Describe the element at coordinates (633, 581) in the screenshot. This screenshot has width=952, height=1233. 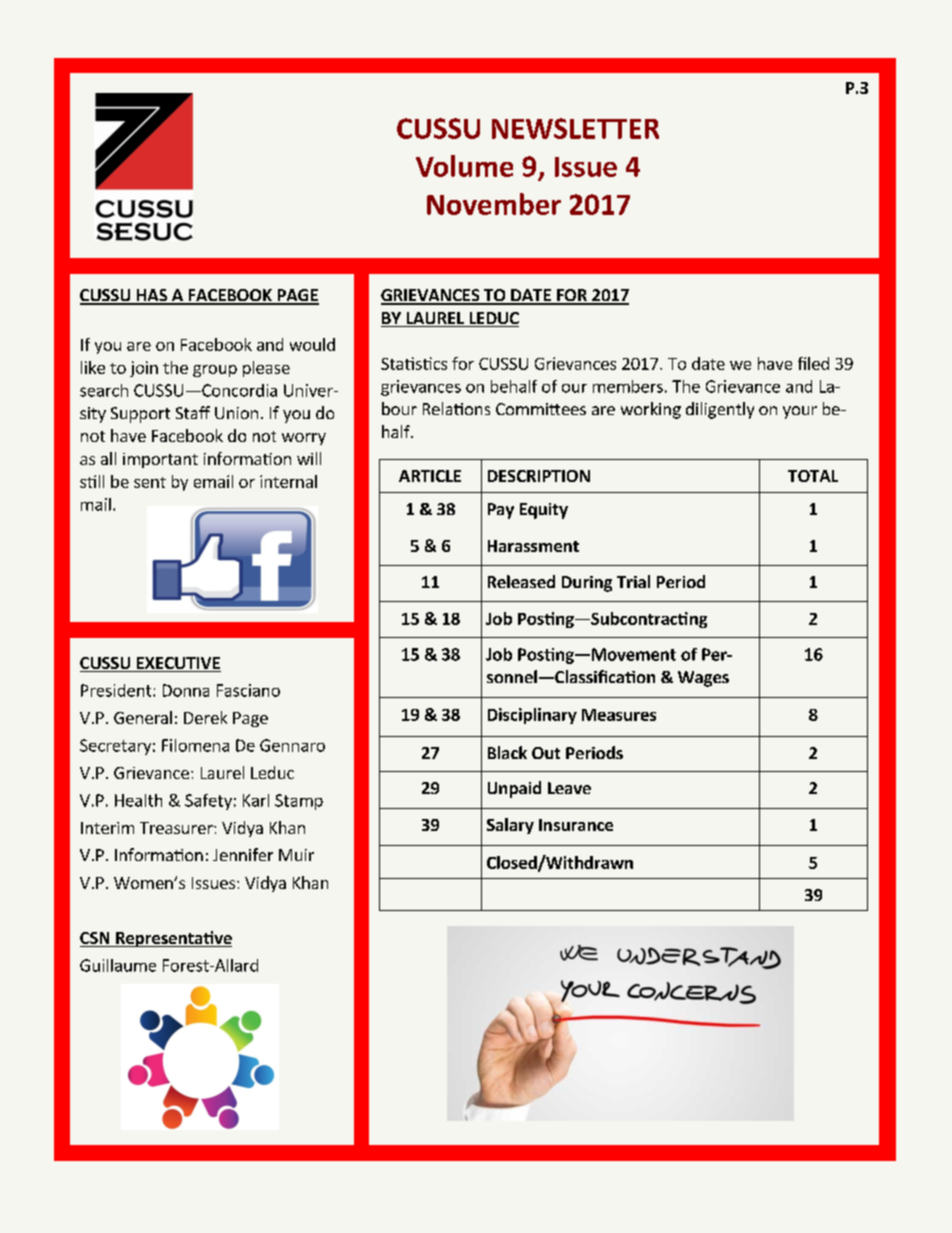
I see `Trial` at that location.
